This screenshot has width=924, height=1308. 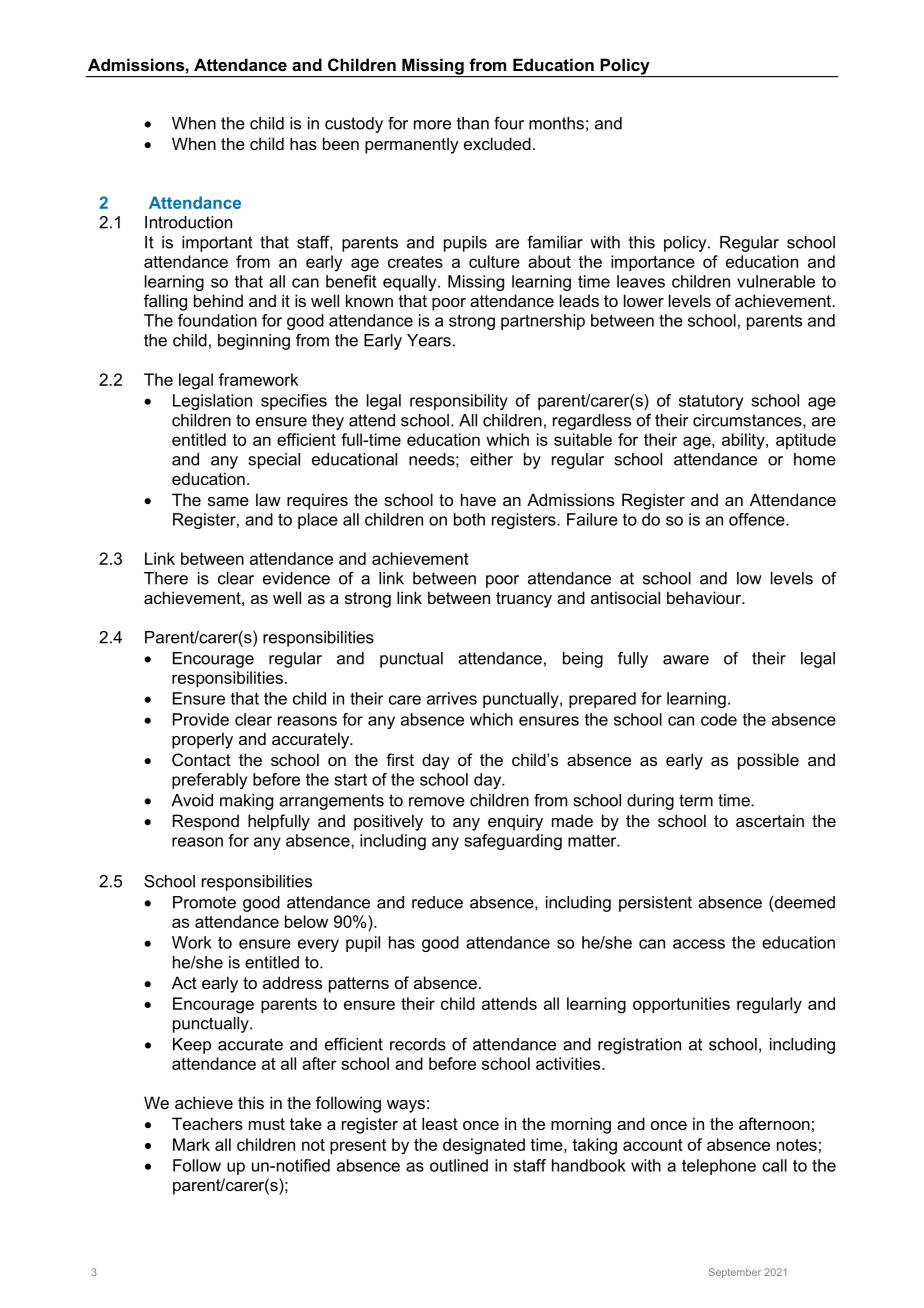 I want to click on same, so click(x=228, y=501).
